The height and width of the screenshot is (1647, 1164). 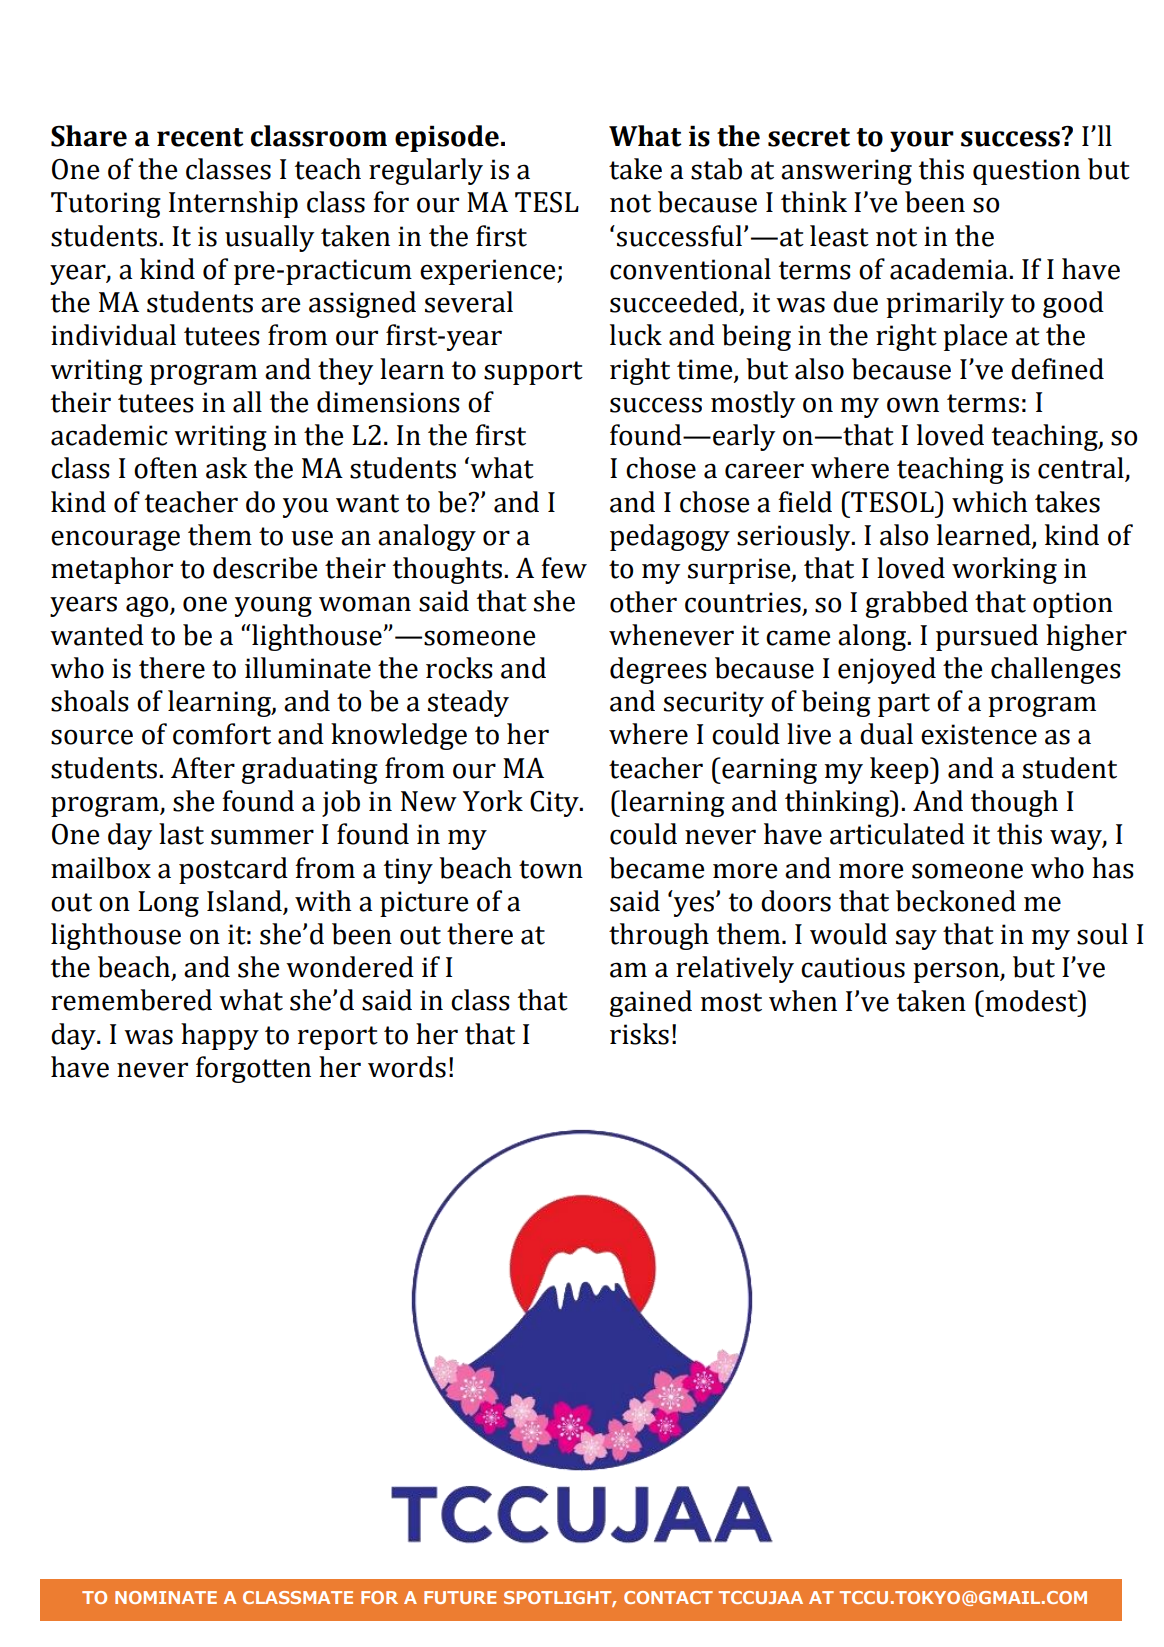 What do you see at coordinates (1026, 172) in the screenshot?
I see `question` at bounding box center [1026, 172].
